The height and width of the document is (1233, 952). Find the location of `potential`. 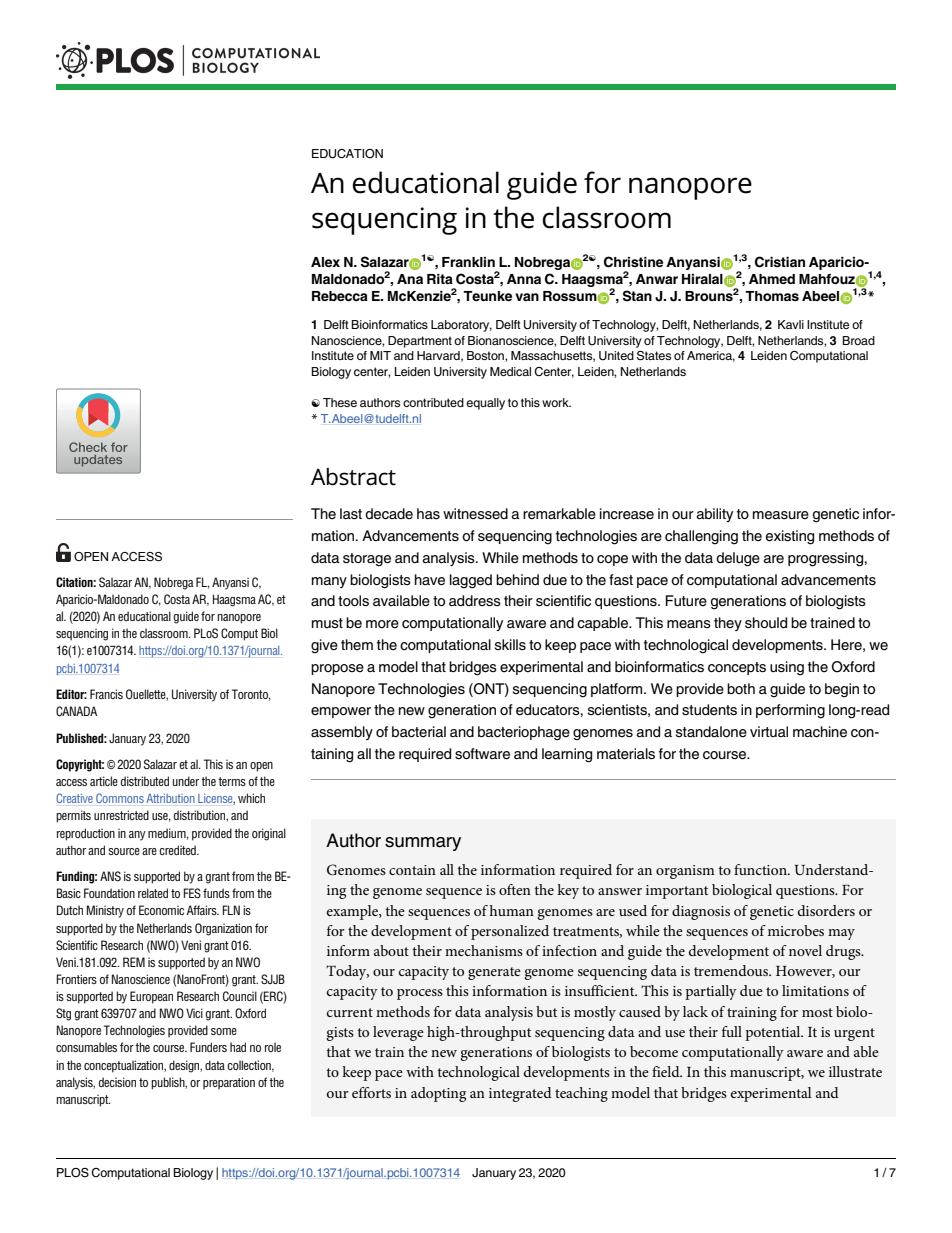

potential is located at coordinates (774, 1033).
